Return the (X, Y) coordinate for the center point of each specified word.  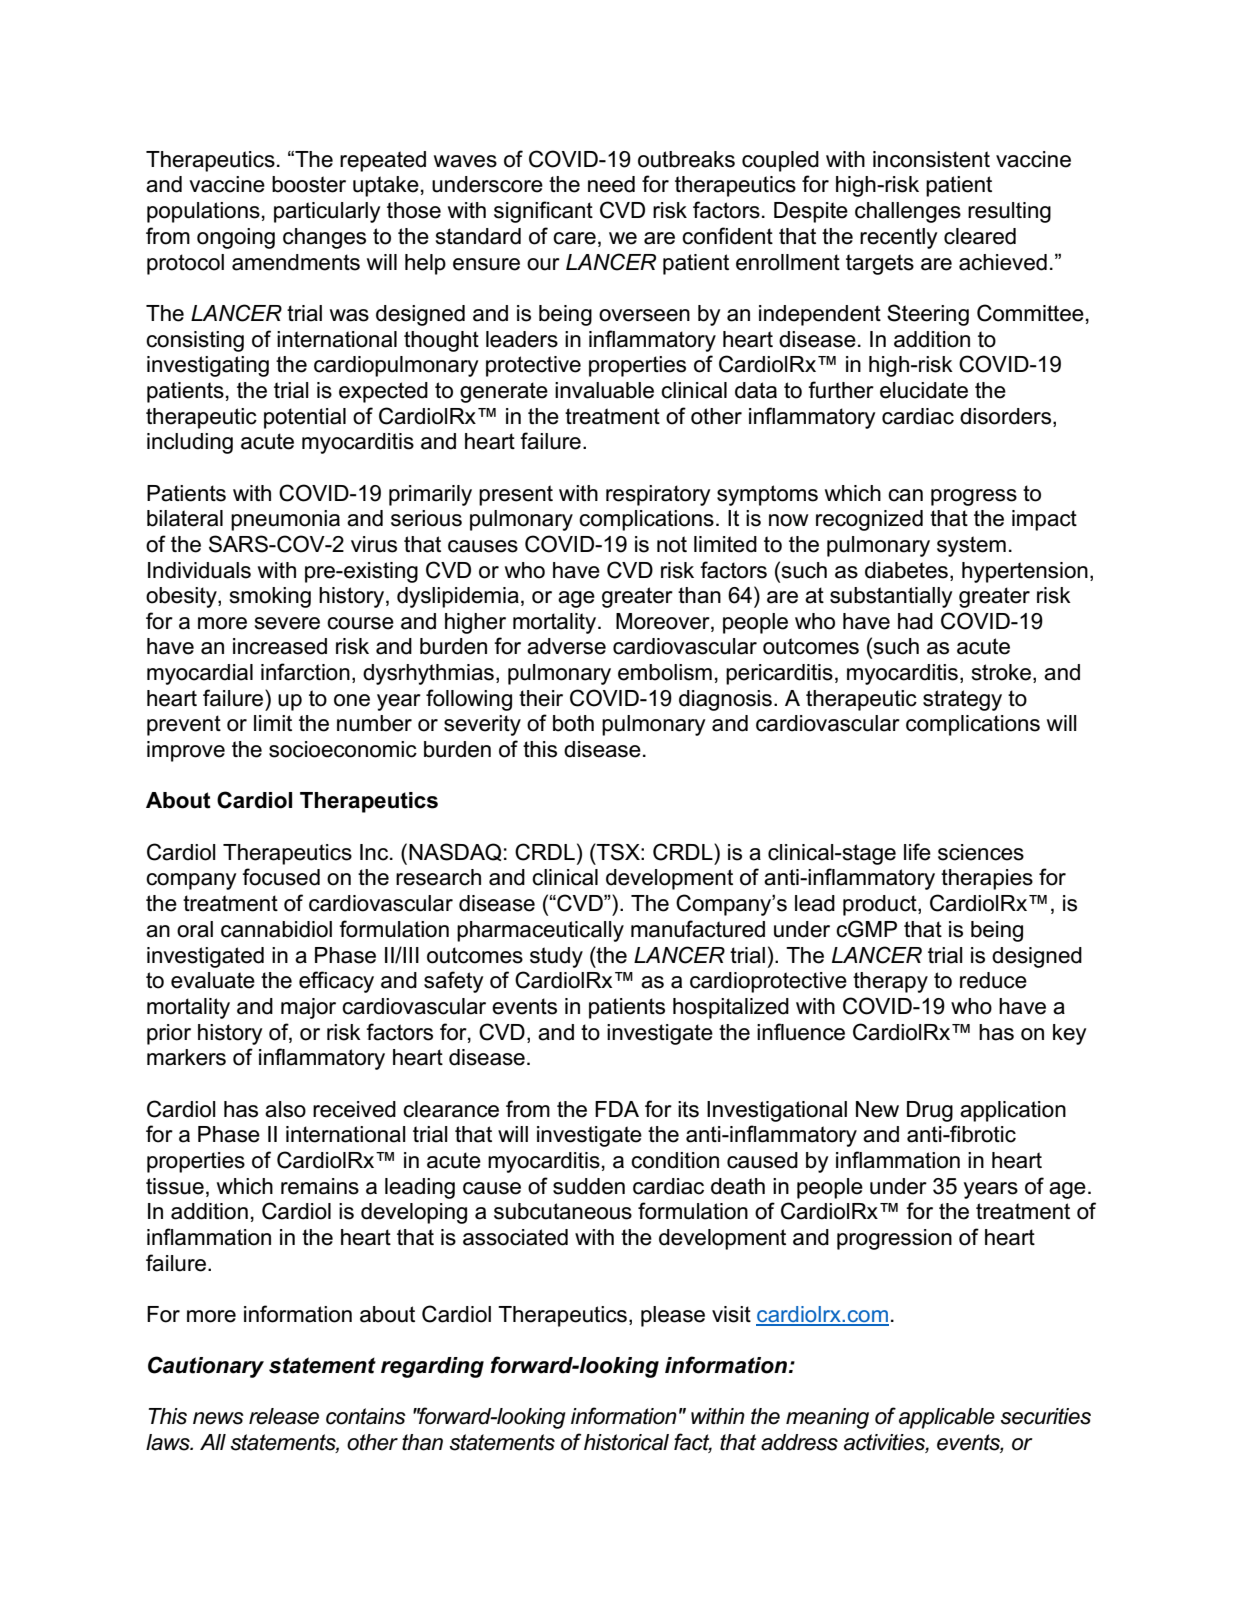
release (284, 1416)
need (611, 184)
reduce (993, 980)
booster (309, 184)
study (556, 957)
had (915, 621)
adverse (566, 646)
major (308, 1008)
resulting (1009, 212)
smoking (270, 597)
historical (626, 1442)
